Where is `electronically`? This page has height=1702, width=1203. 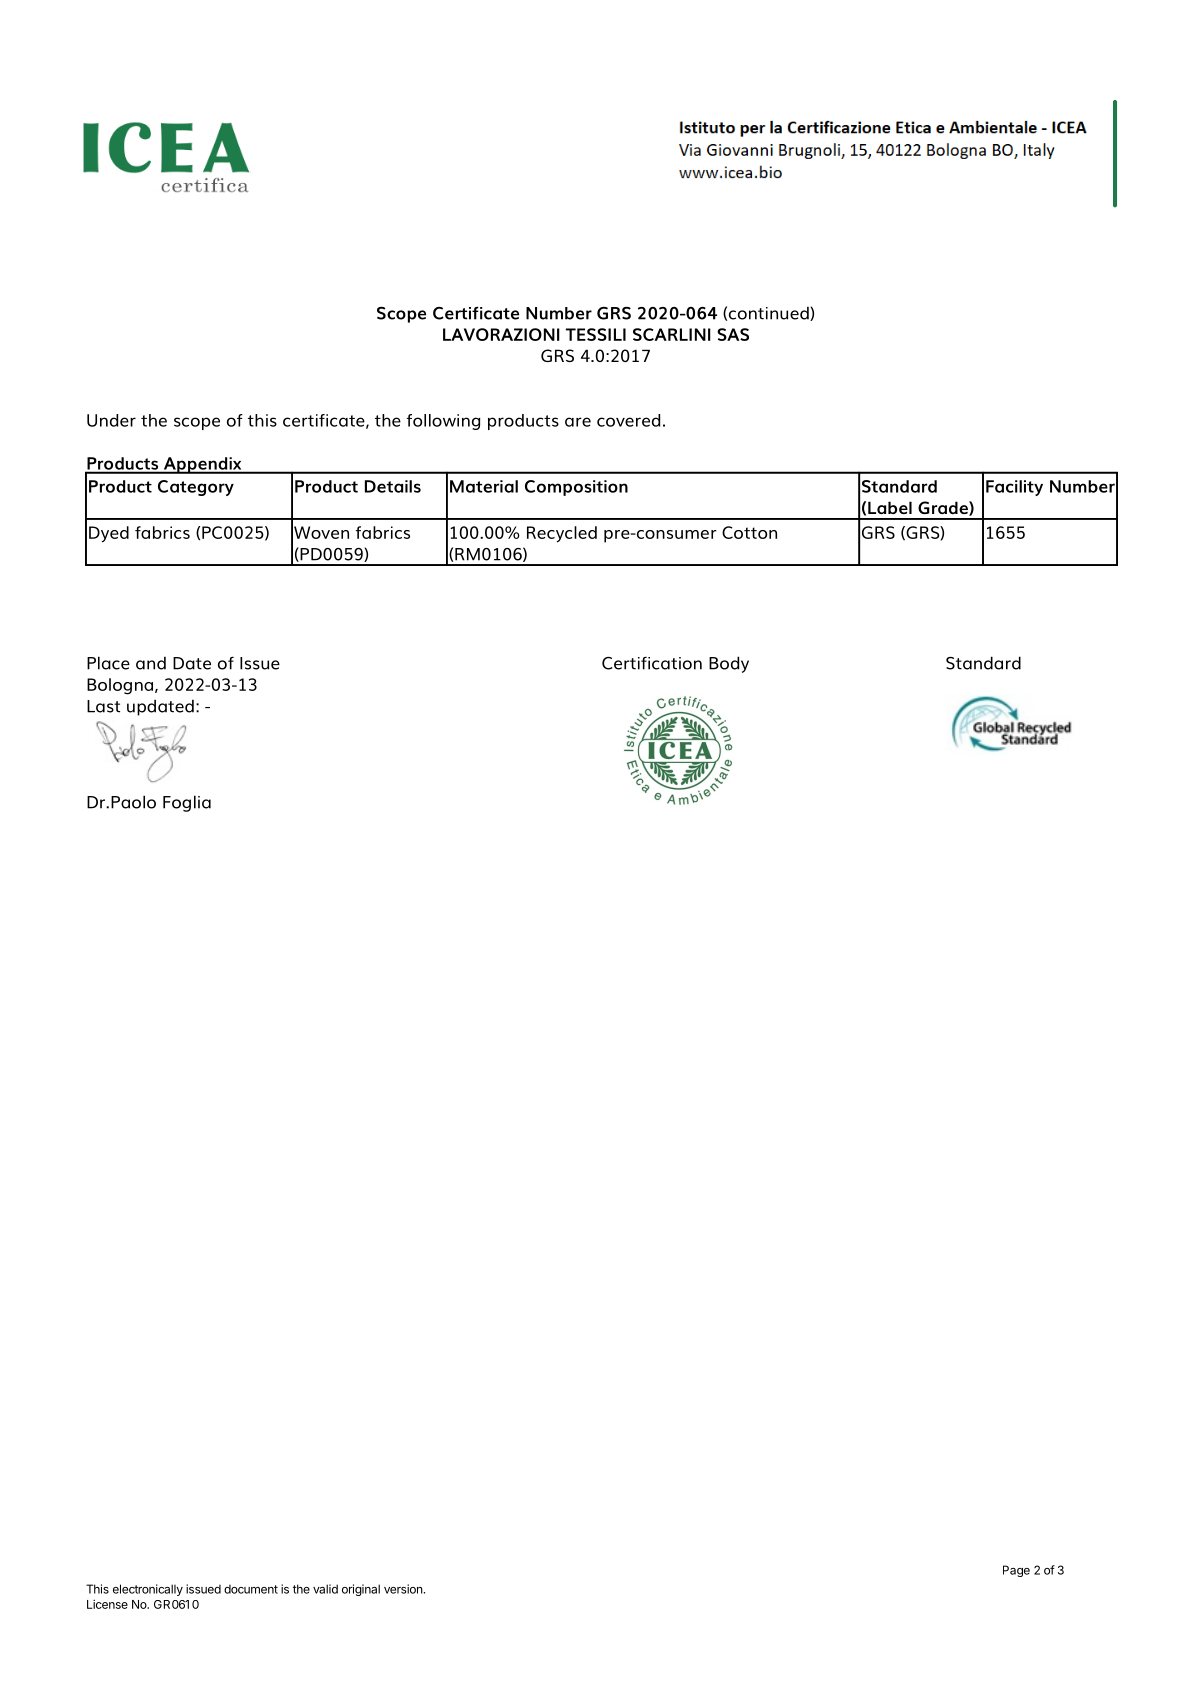
electronically is located at coordinates (148, 1590).
